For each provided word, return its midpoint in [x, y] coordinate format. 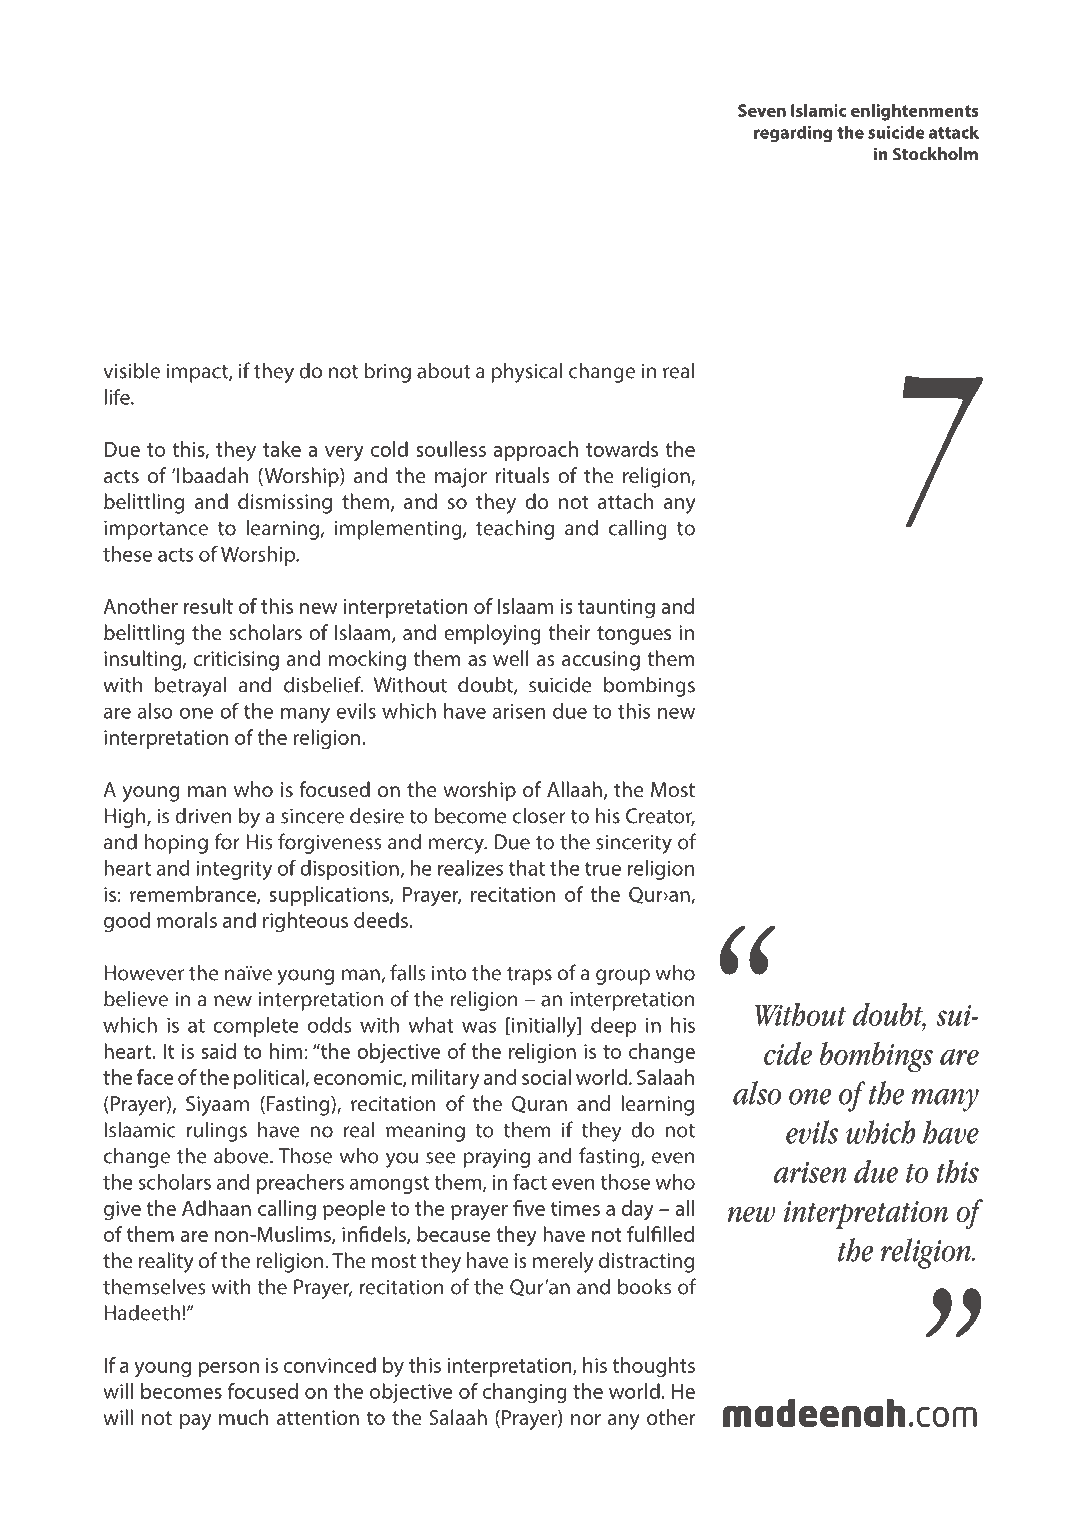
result [208, 606]
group [623, 977]
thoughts [653, 1367]
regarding [793, 134]
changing [525, 1393]
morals [187, 920]
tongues [634, 635]
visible [131, 370]
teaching [515, 529]
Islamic [818, 110]
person [229, 1369]
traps [529, 976]
